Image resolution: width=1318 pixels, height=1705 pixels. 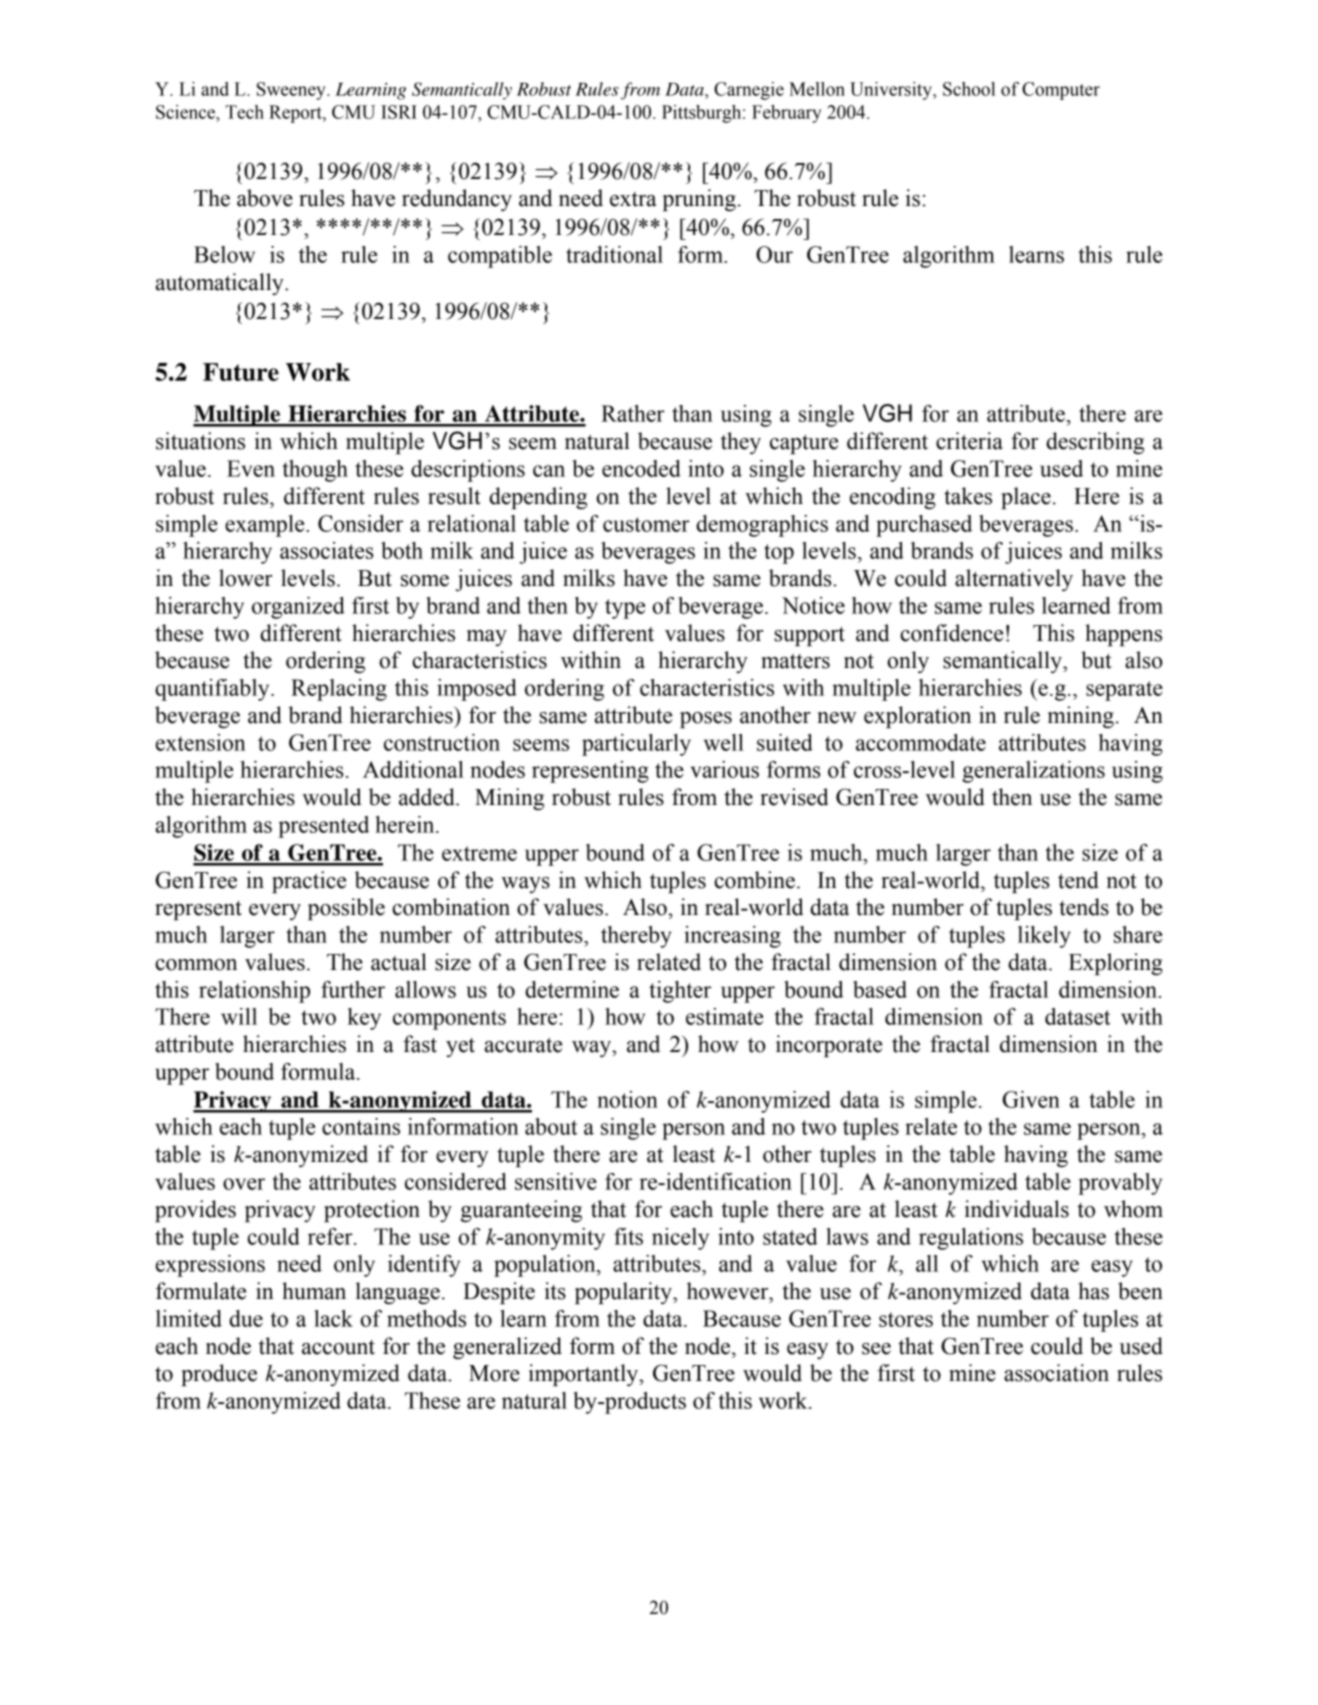 What do you see at coordinates (296, 114) in the image?
I see `Report` at bounding box center [296, 114].
